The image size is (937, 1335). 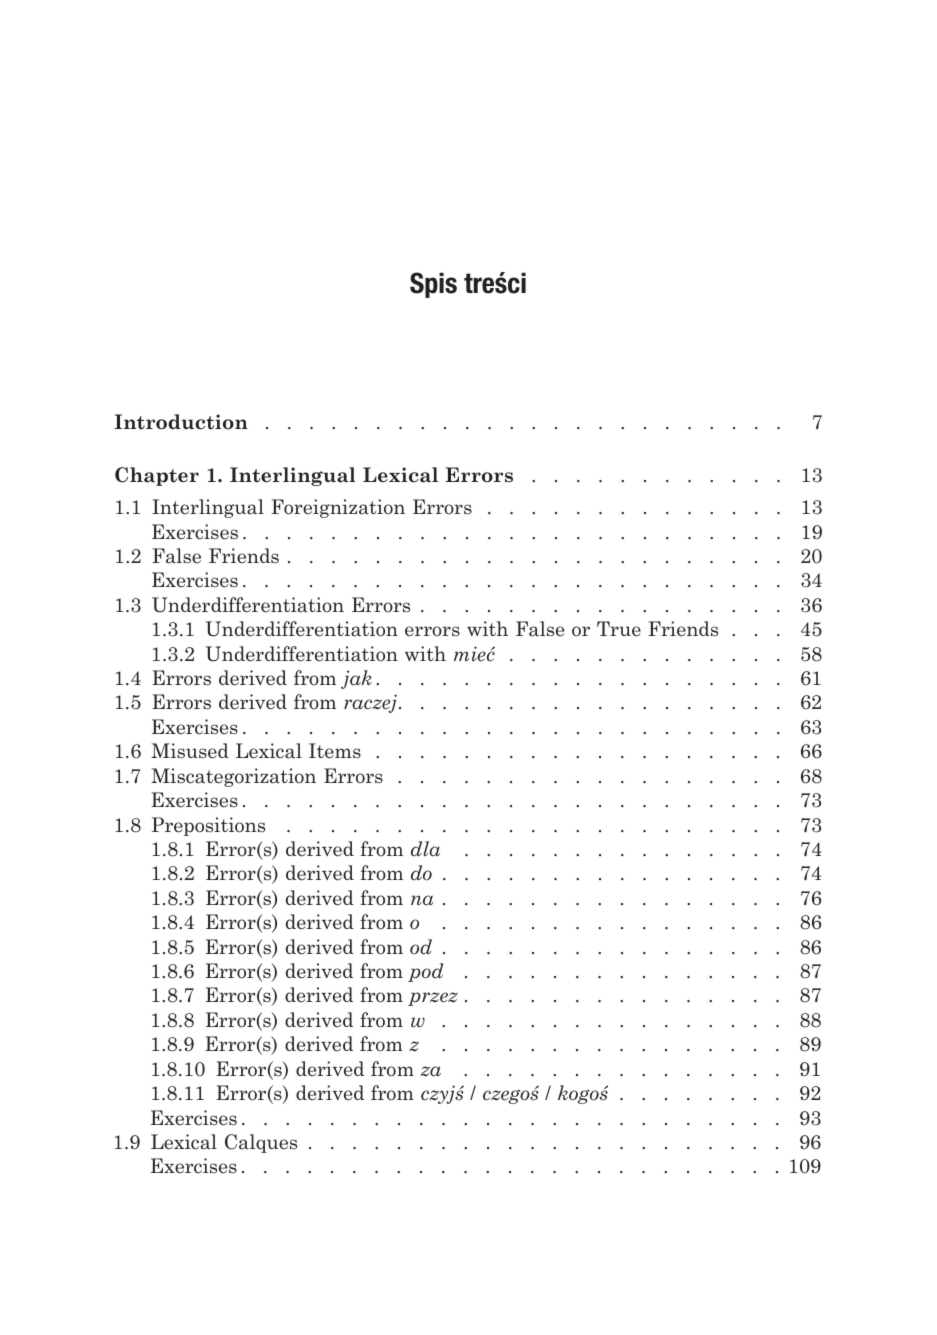 I want to click on True, so click(x=619, y=629).
